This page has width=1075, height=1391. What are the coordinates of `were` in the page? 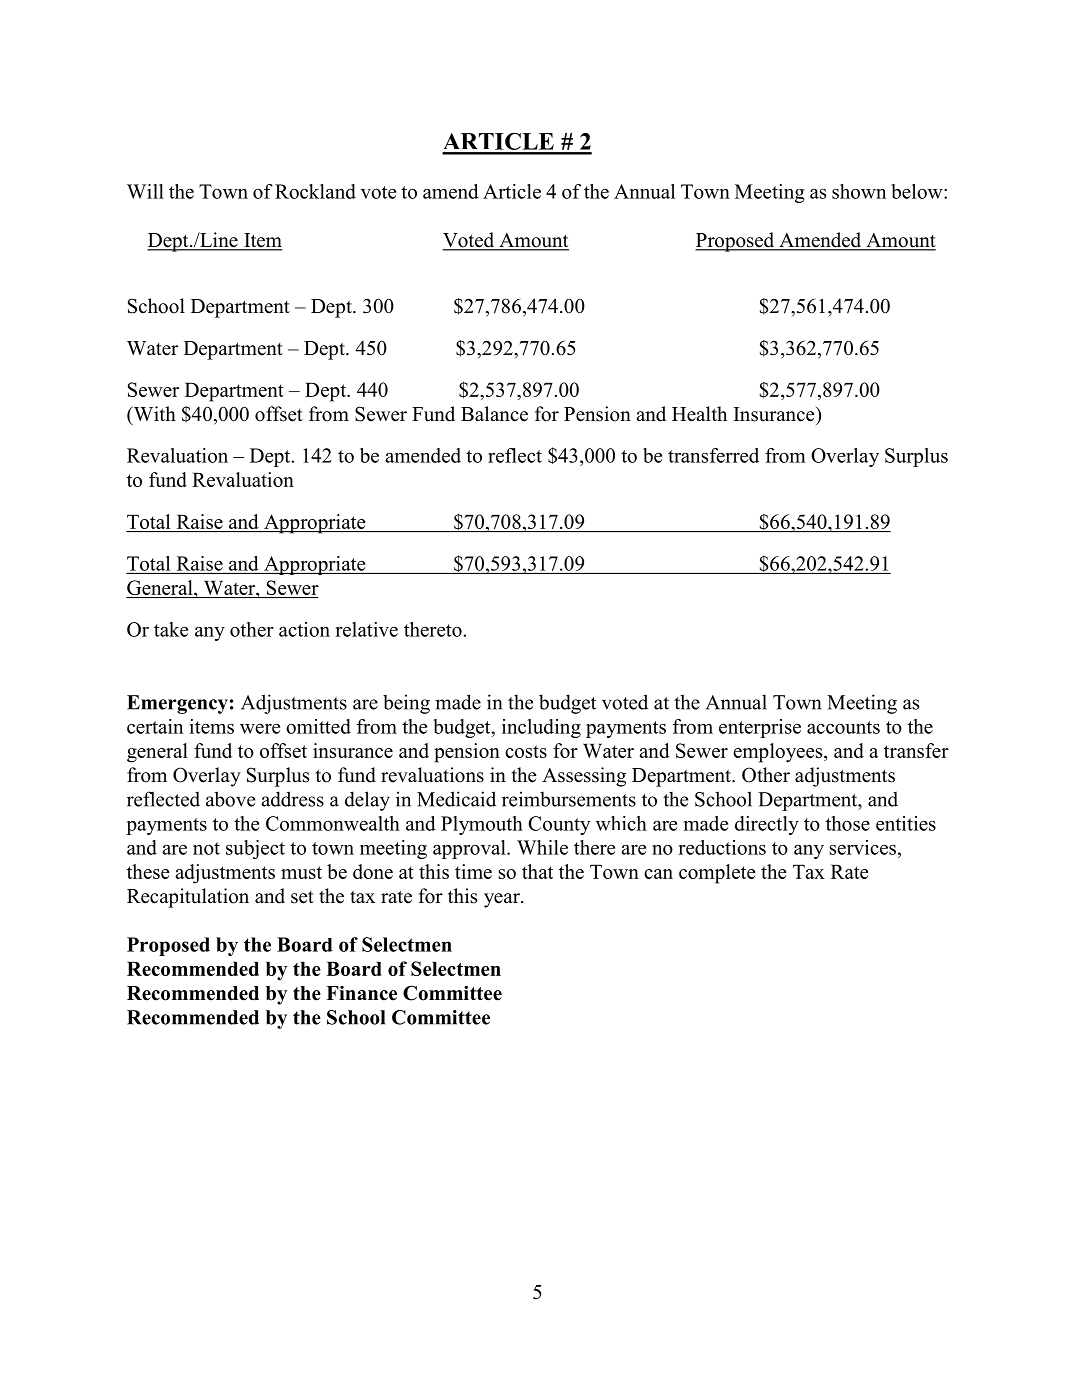 It's located at (260, 728).
